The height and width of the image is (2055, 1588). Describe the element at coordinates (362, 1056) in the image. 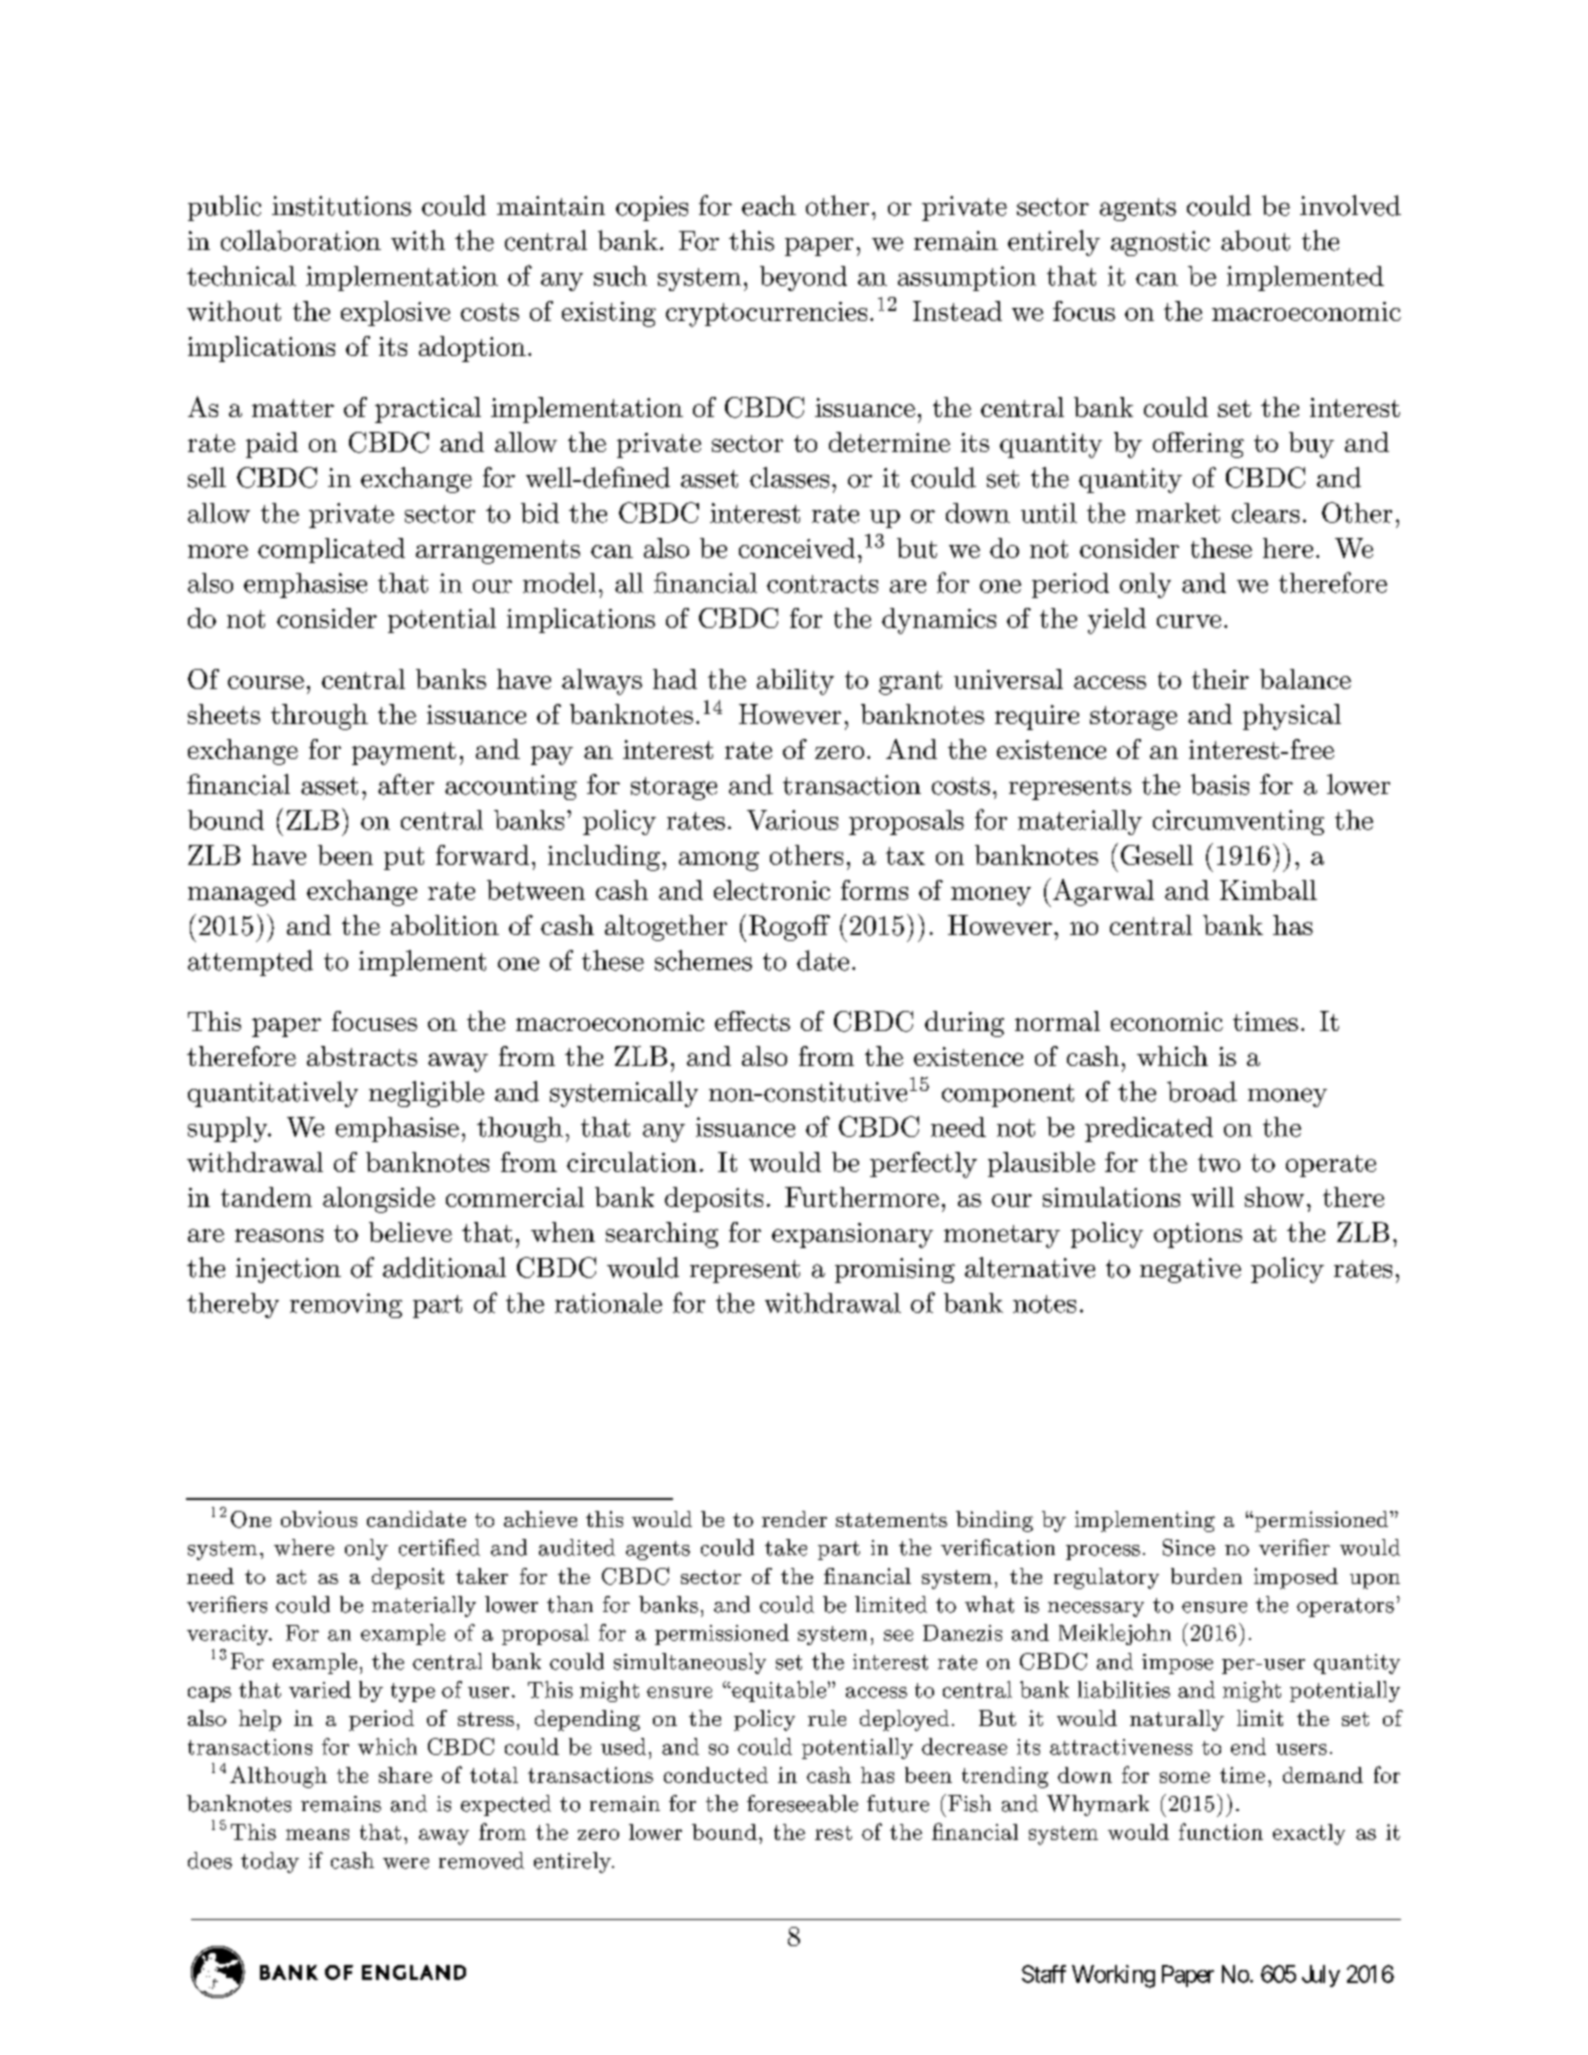

I see `abstracts` at that location.
